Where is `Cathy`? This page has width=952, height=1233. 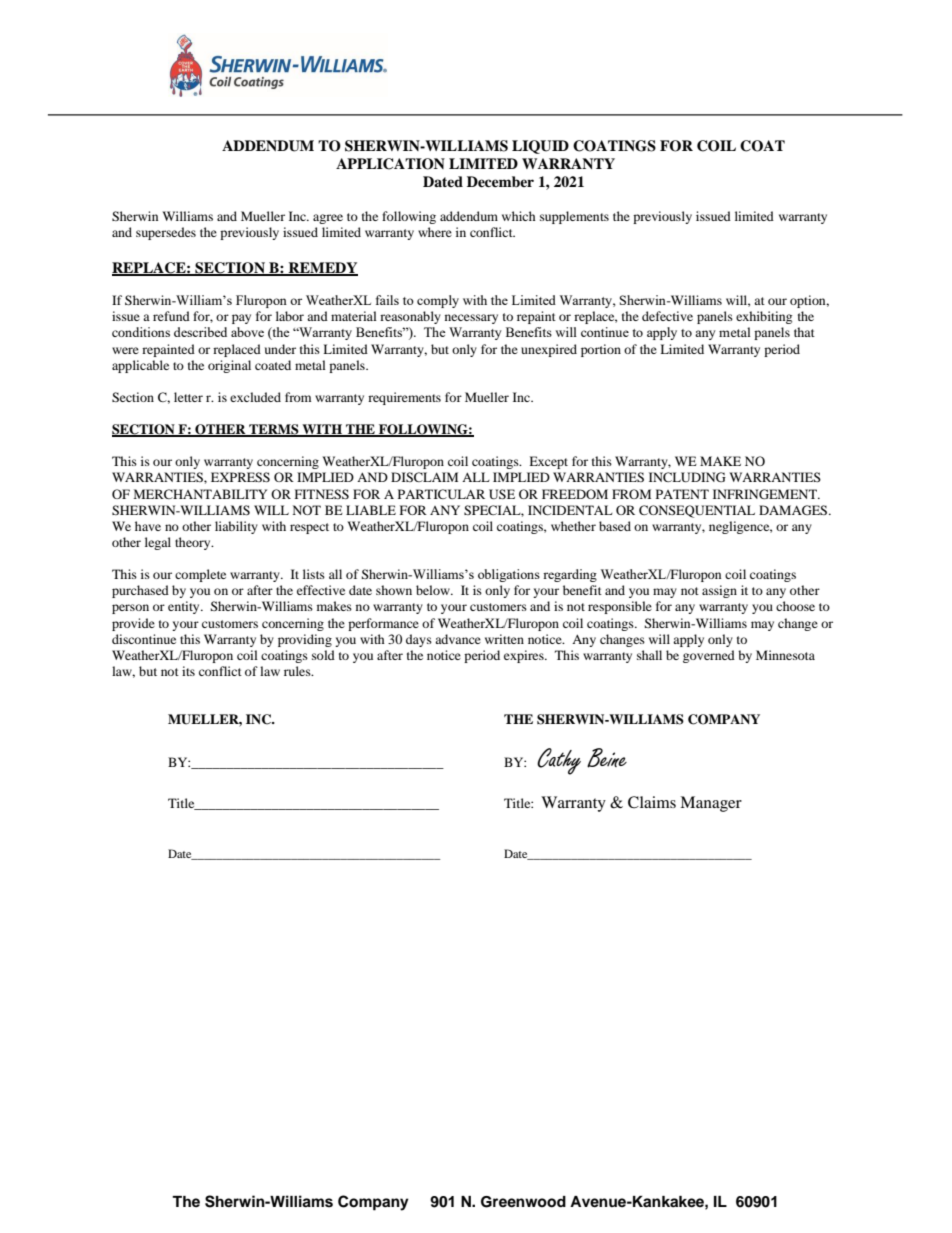 Cathy is located at coordinates (559, 761).
